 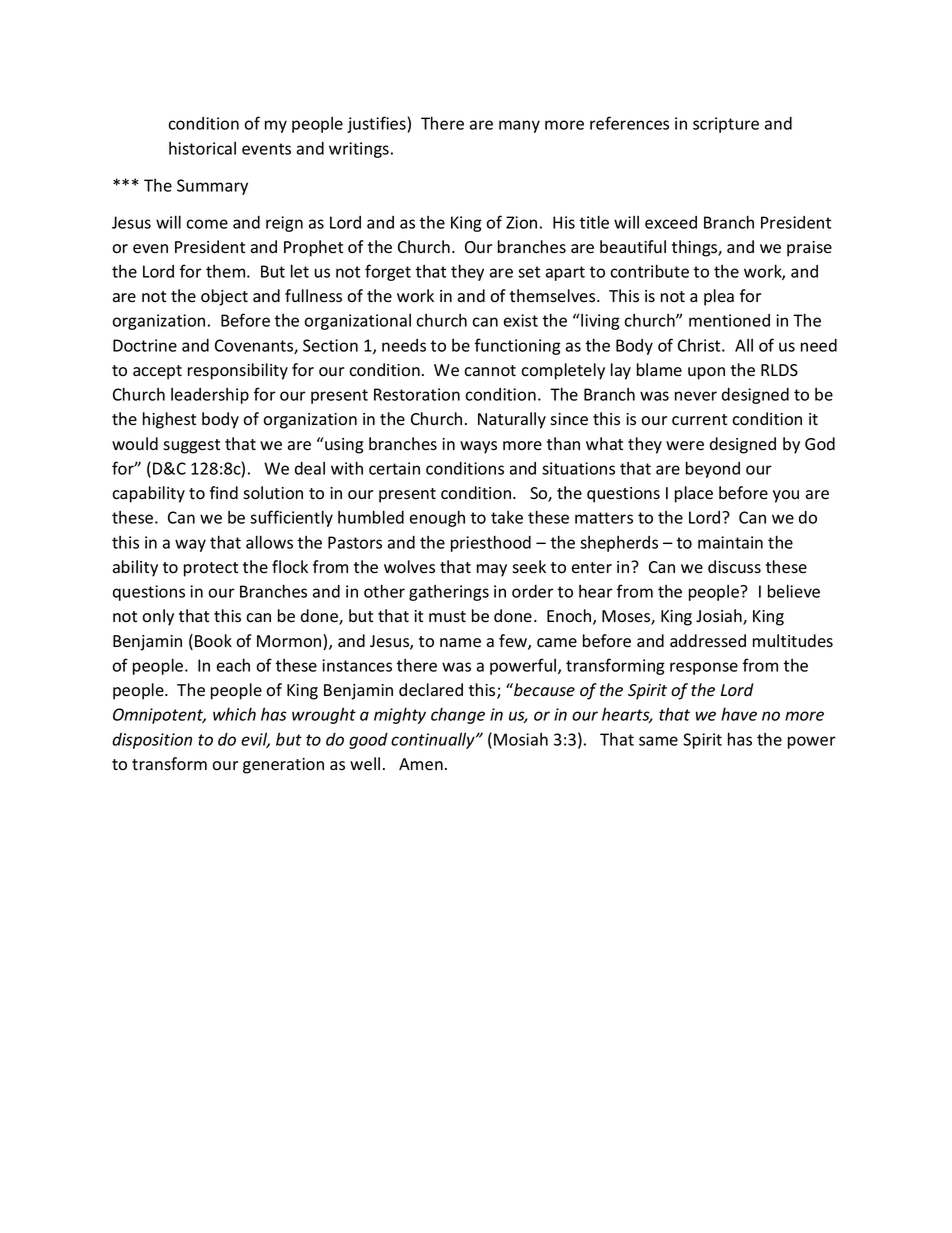 I want to click on were, so click(x=685, y=446).
